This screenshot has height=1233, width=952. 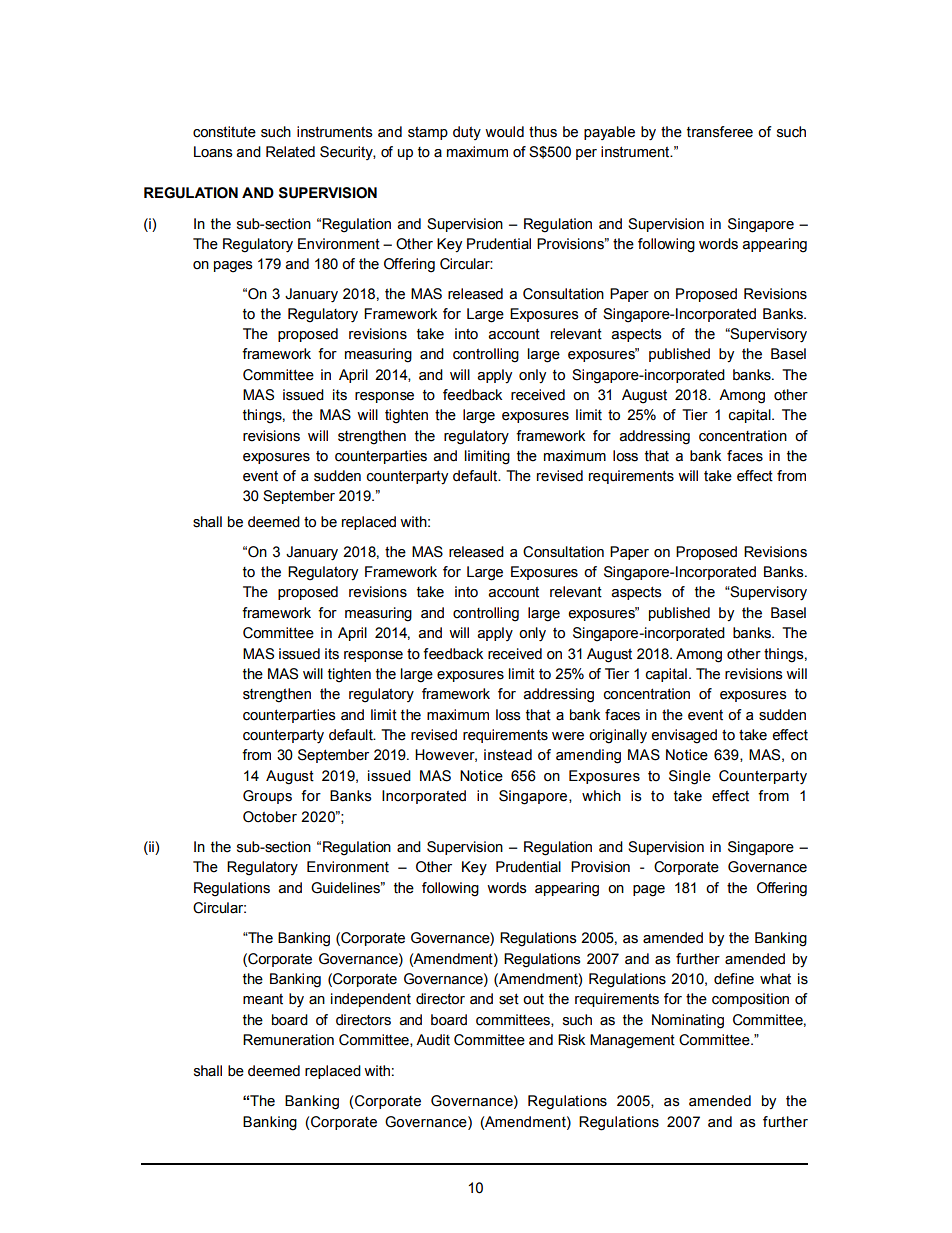 I want to click on set, so click(x=509, y=999).
